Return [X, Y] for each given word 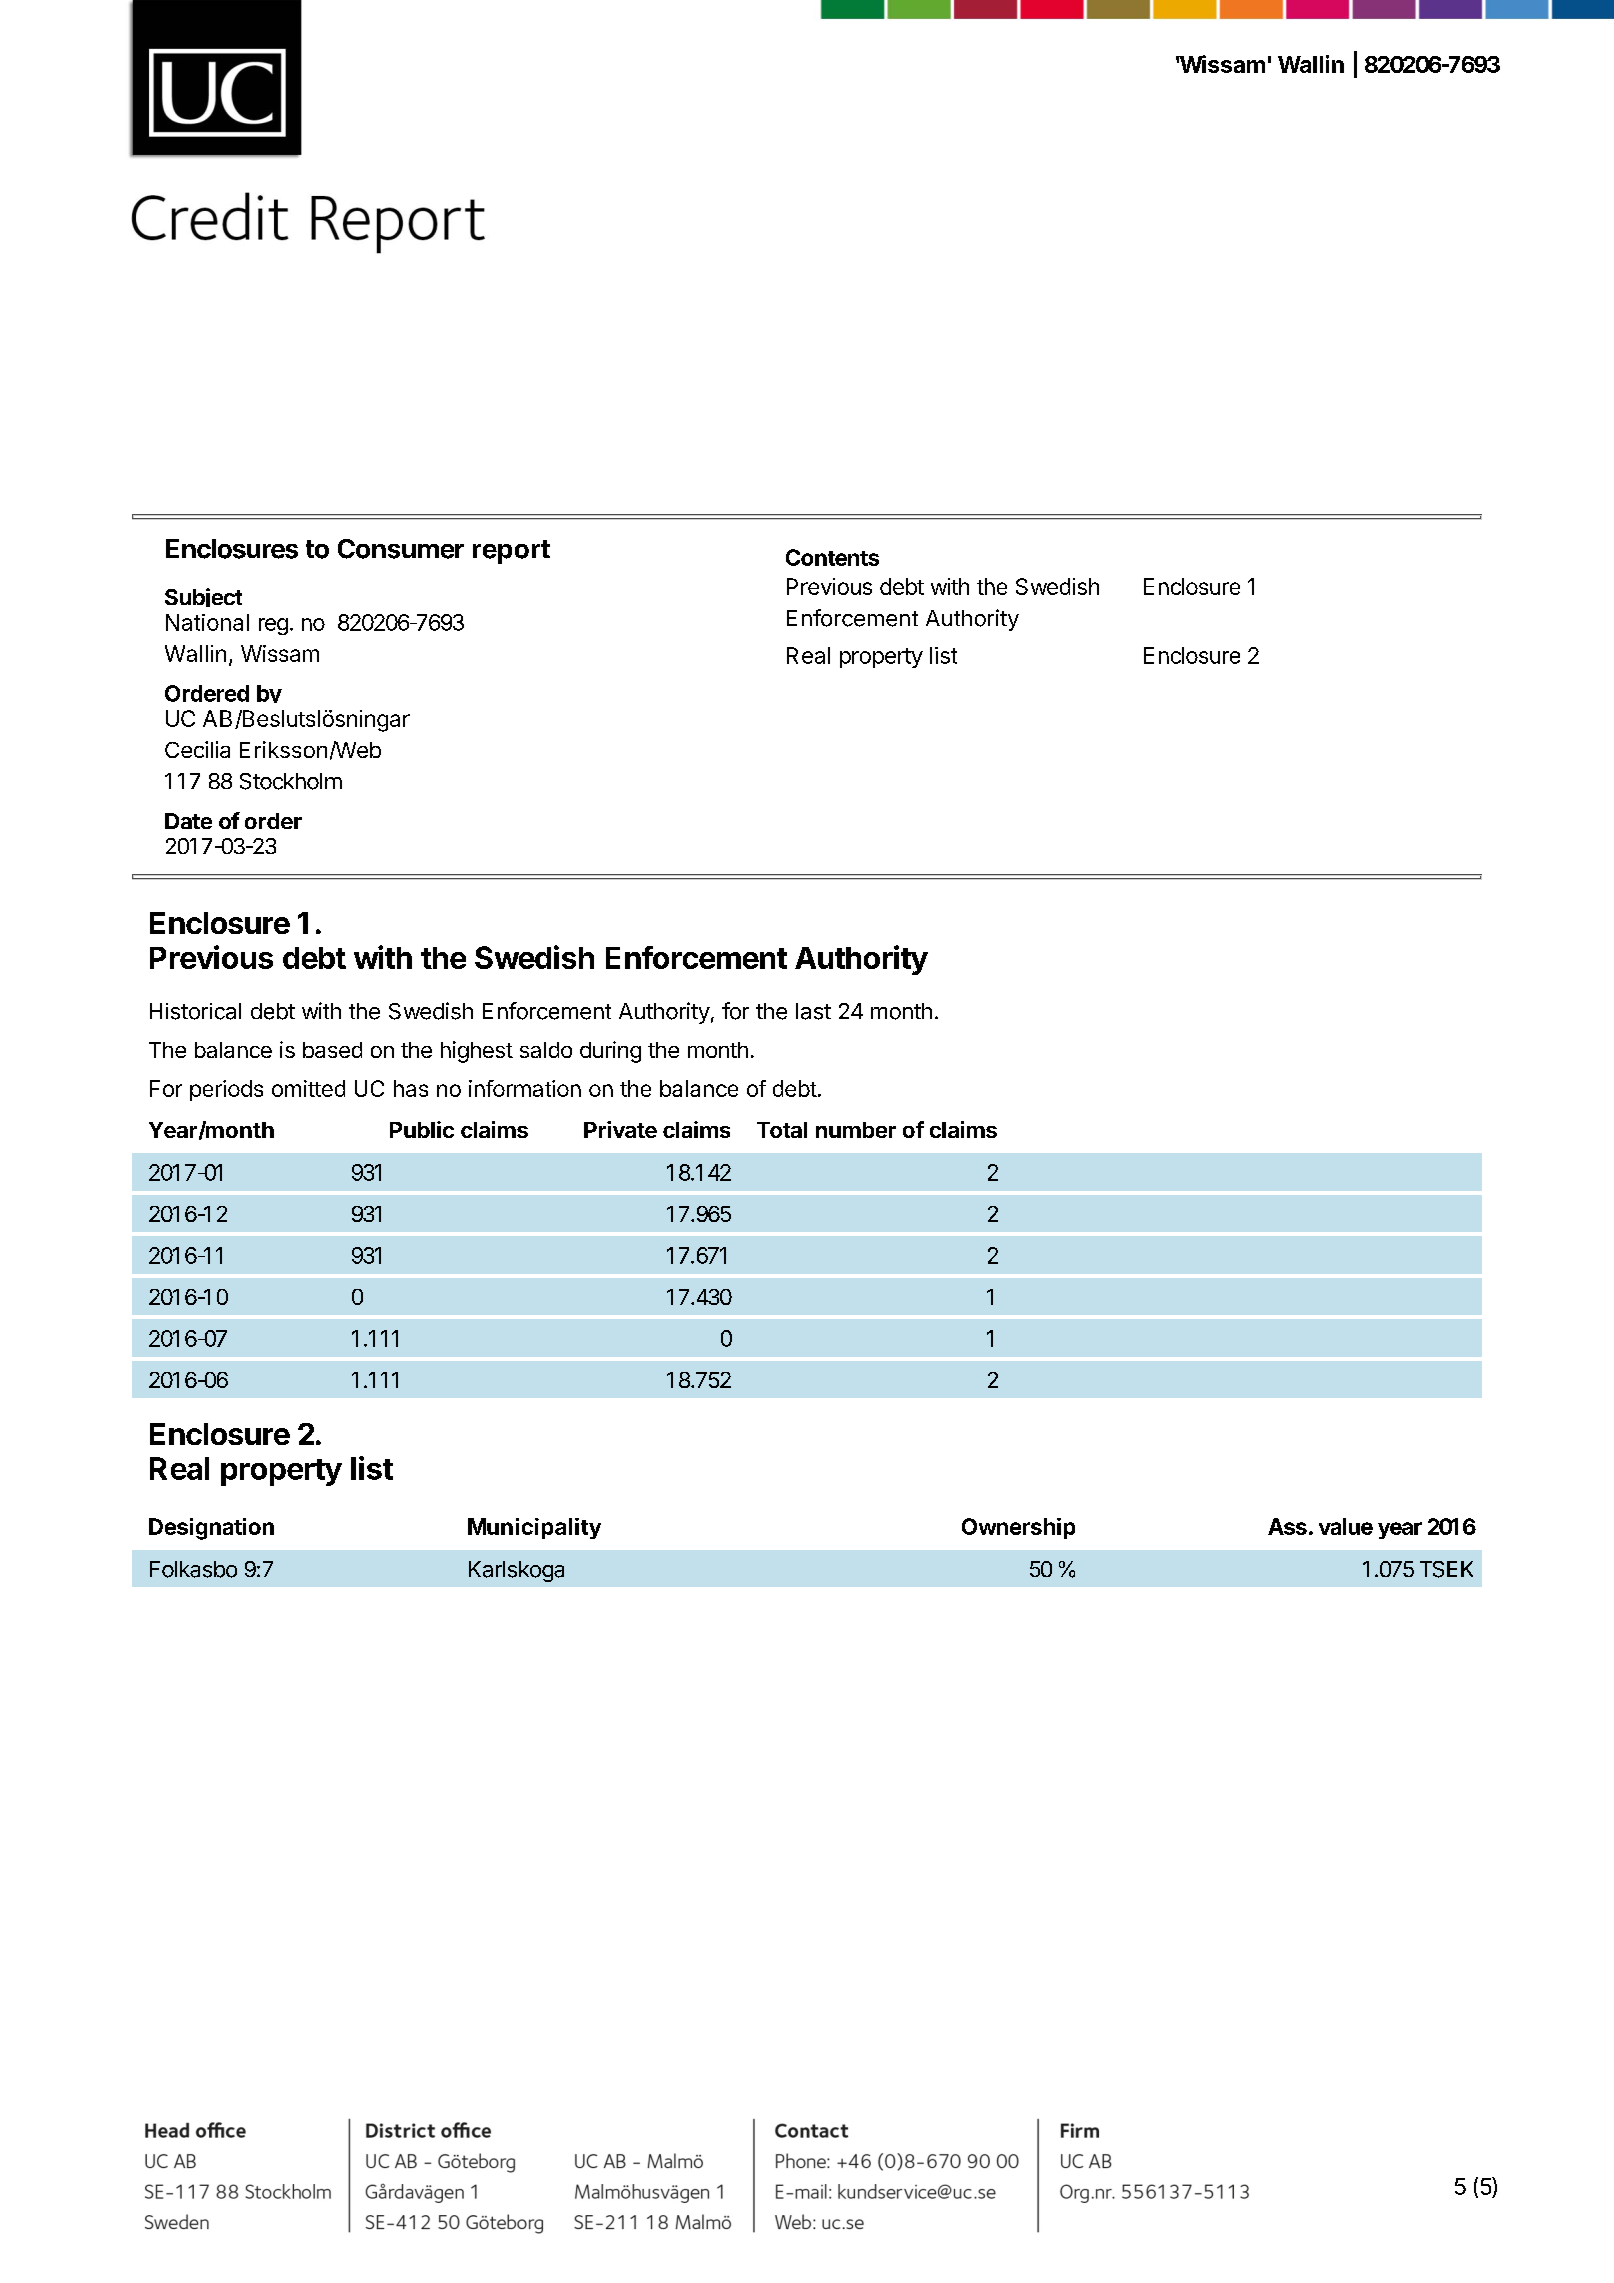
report [511, 552]
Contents [832, 557]
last [813, 1011]
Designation [211, 1529]
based [332, 1050]
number [856, 1130]
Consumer [401, 549]
